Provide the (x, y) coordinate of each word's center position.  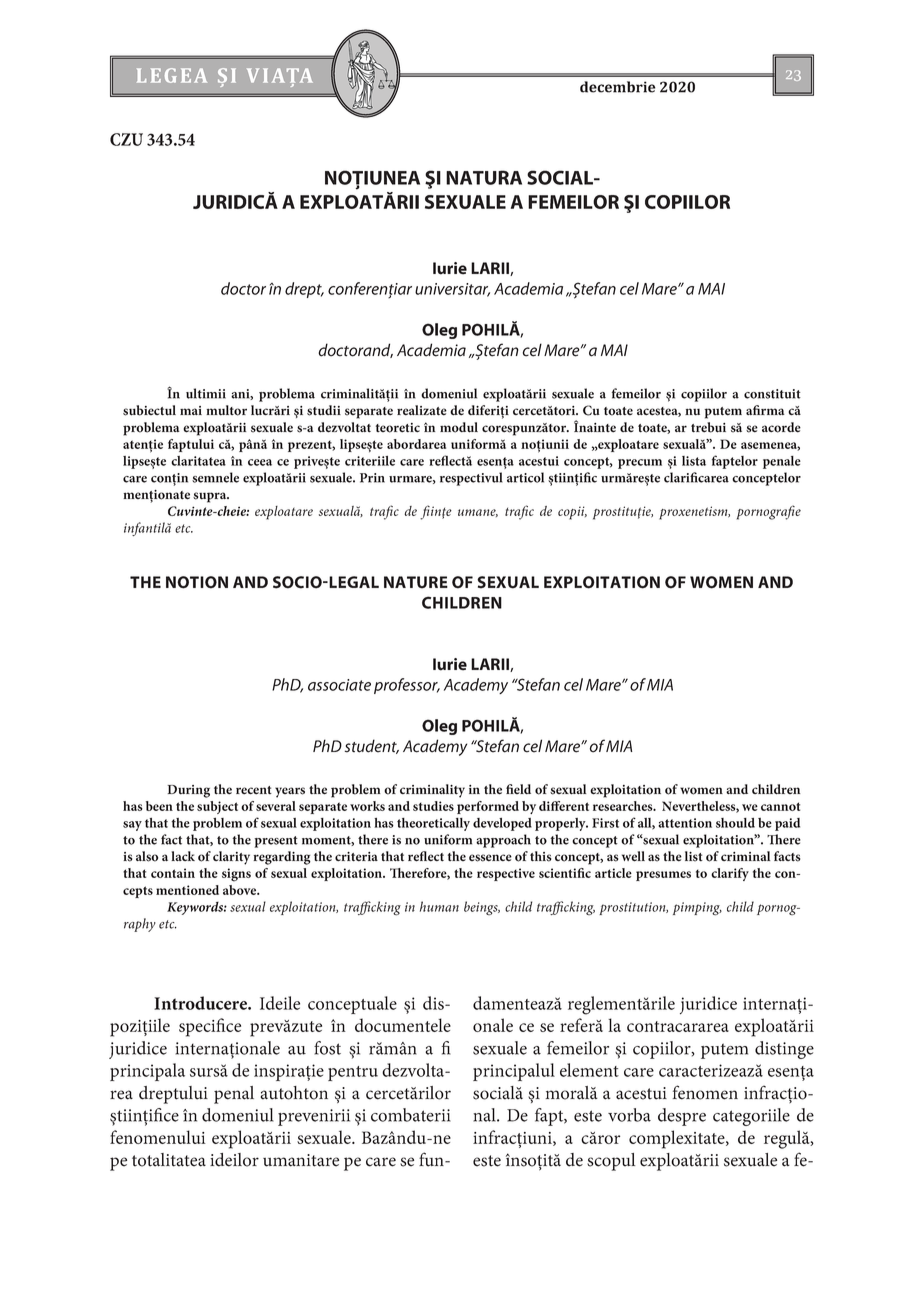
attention (685, 823)
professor (407, 686)
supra (211, 497)
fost (327, 1048)
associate (339, 685)
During (188, 791)
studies (433, 806)
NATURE (416, 582)
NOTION (197, 582)
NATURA (484, 177)
